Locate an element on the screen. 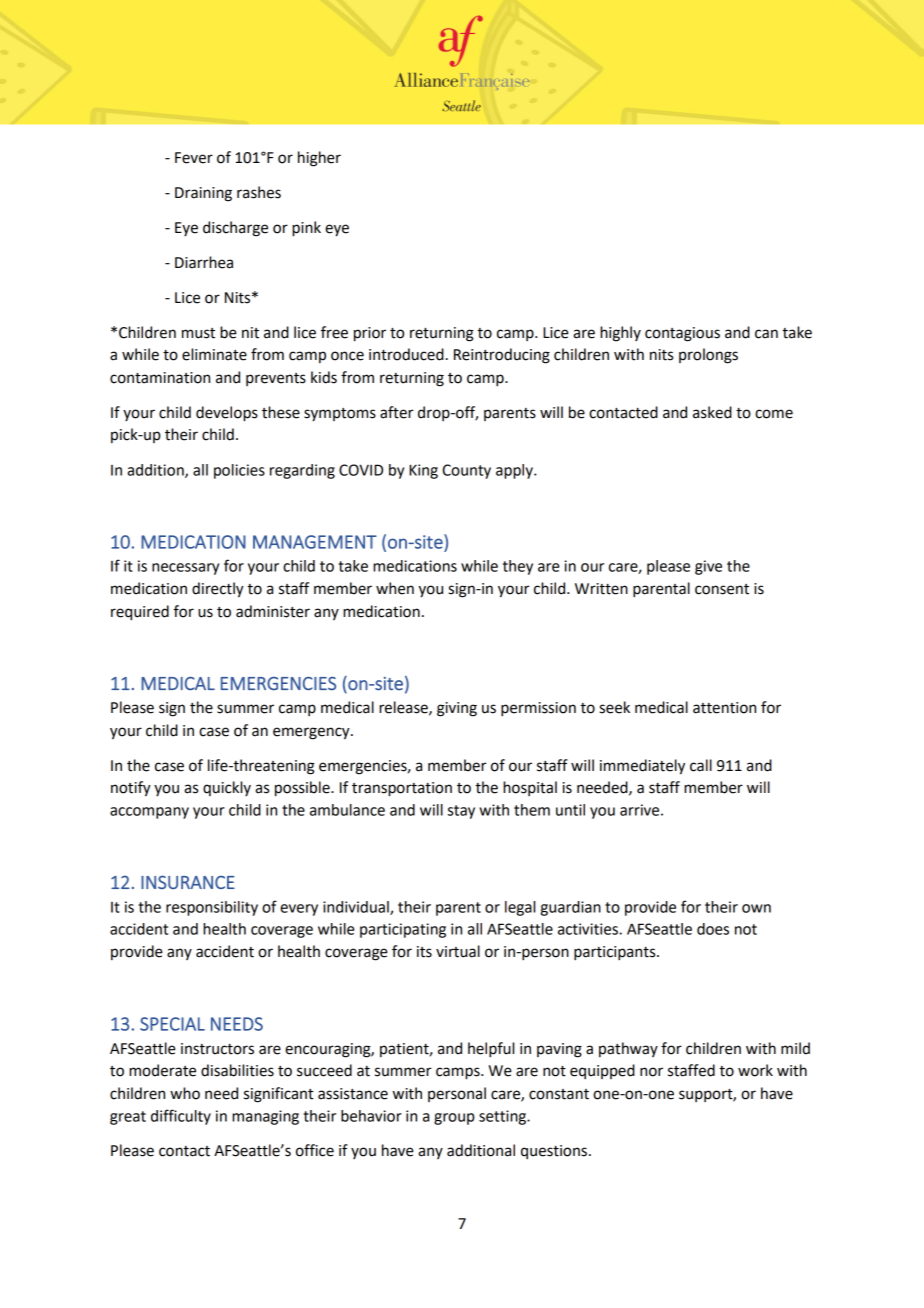 The image size is (924, 1308). attention is located at coordinates (724, 708).
